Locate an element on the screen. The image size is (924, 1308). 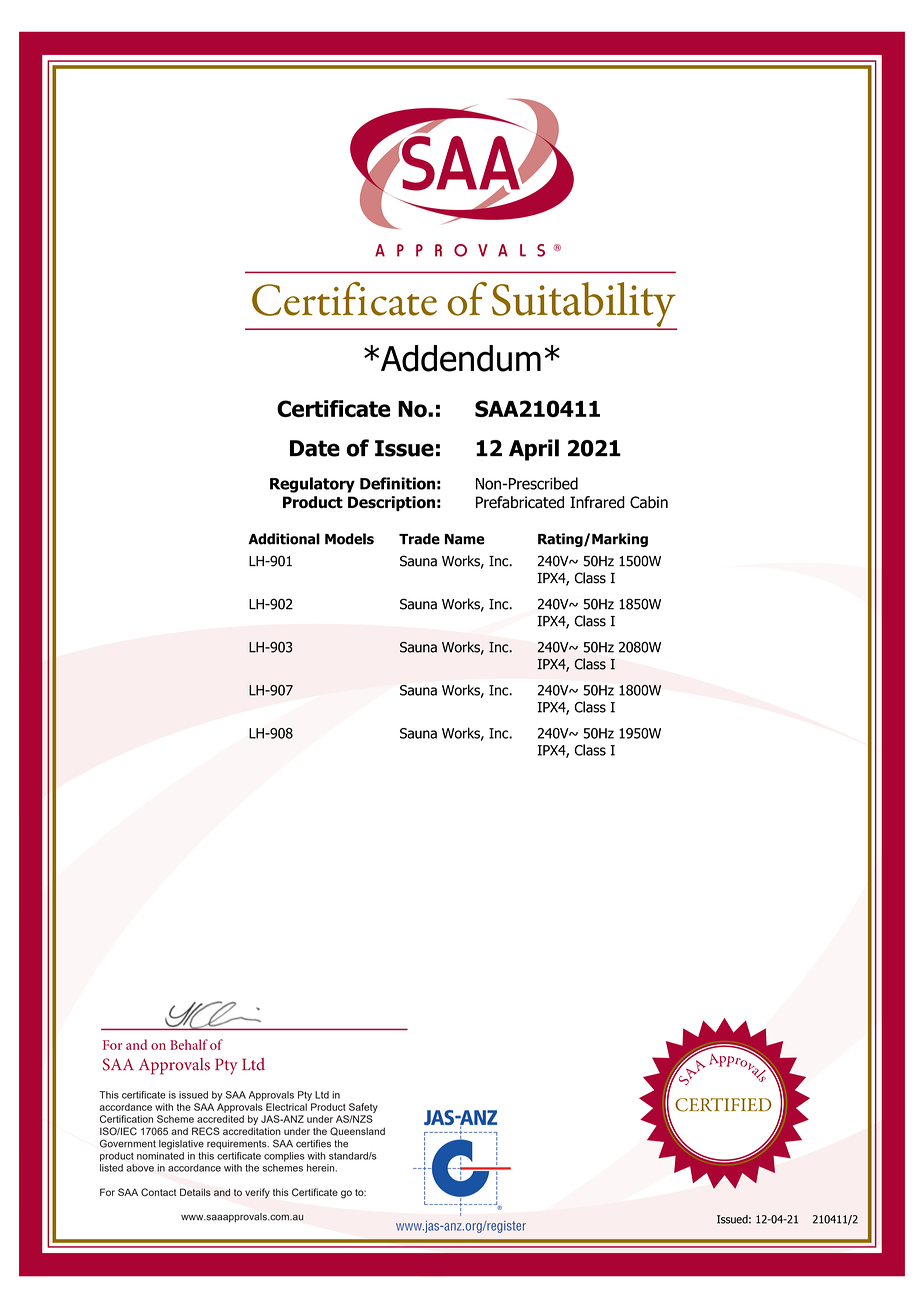
Trade is located at coordinates (419, 539).
